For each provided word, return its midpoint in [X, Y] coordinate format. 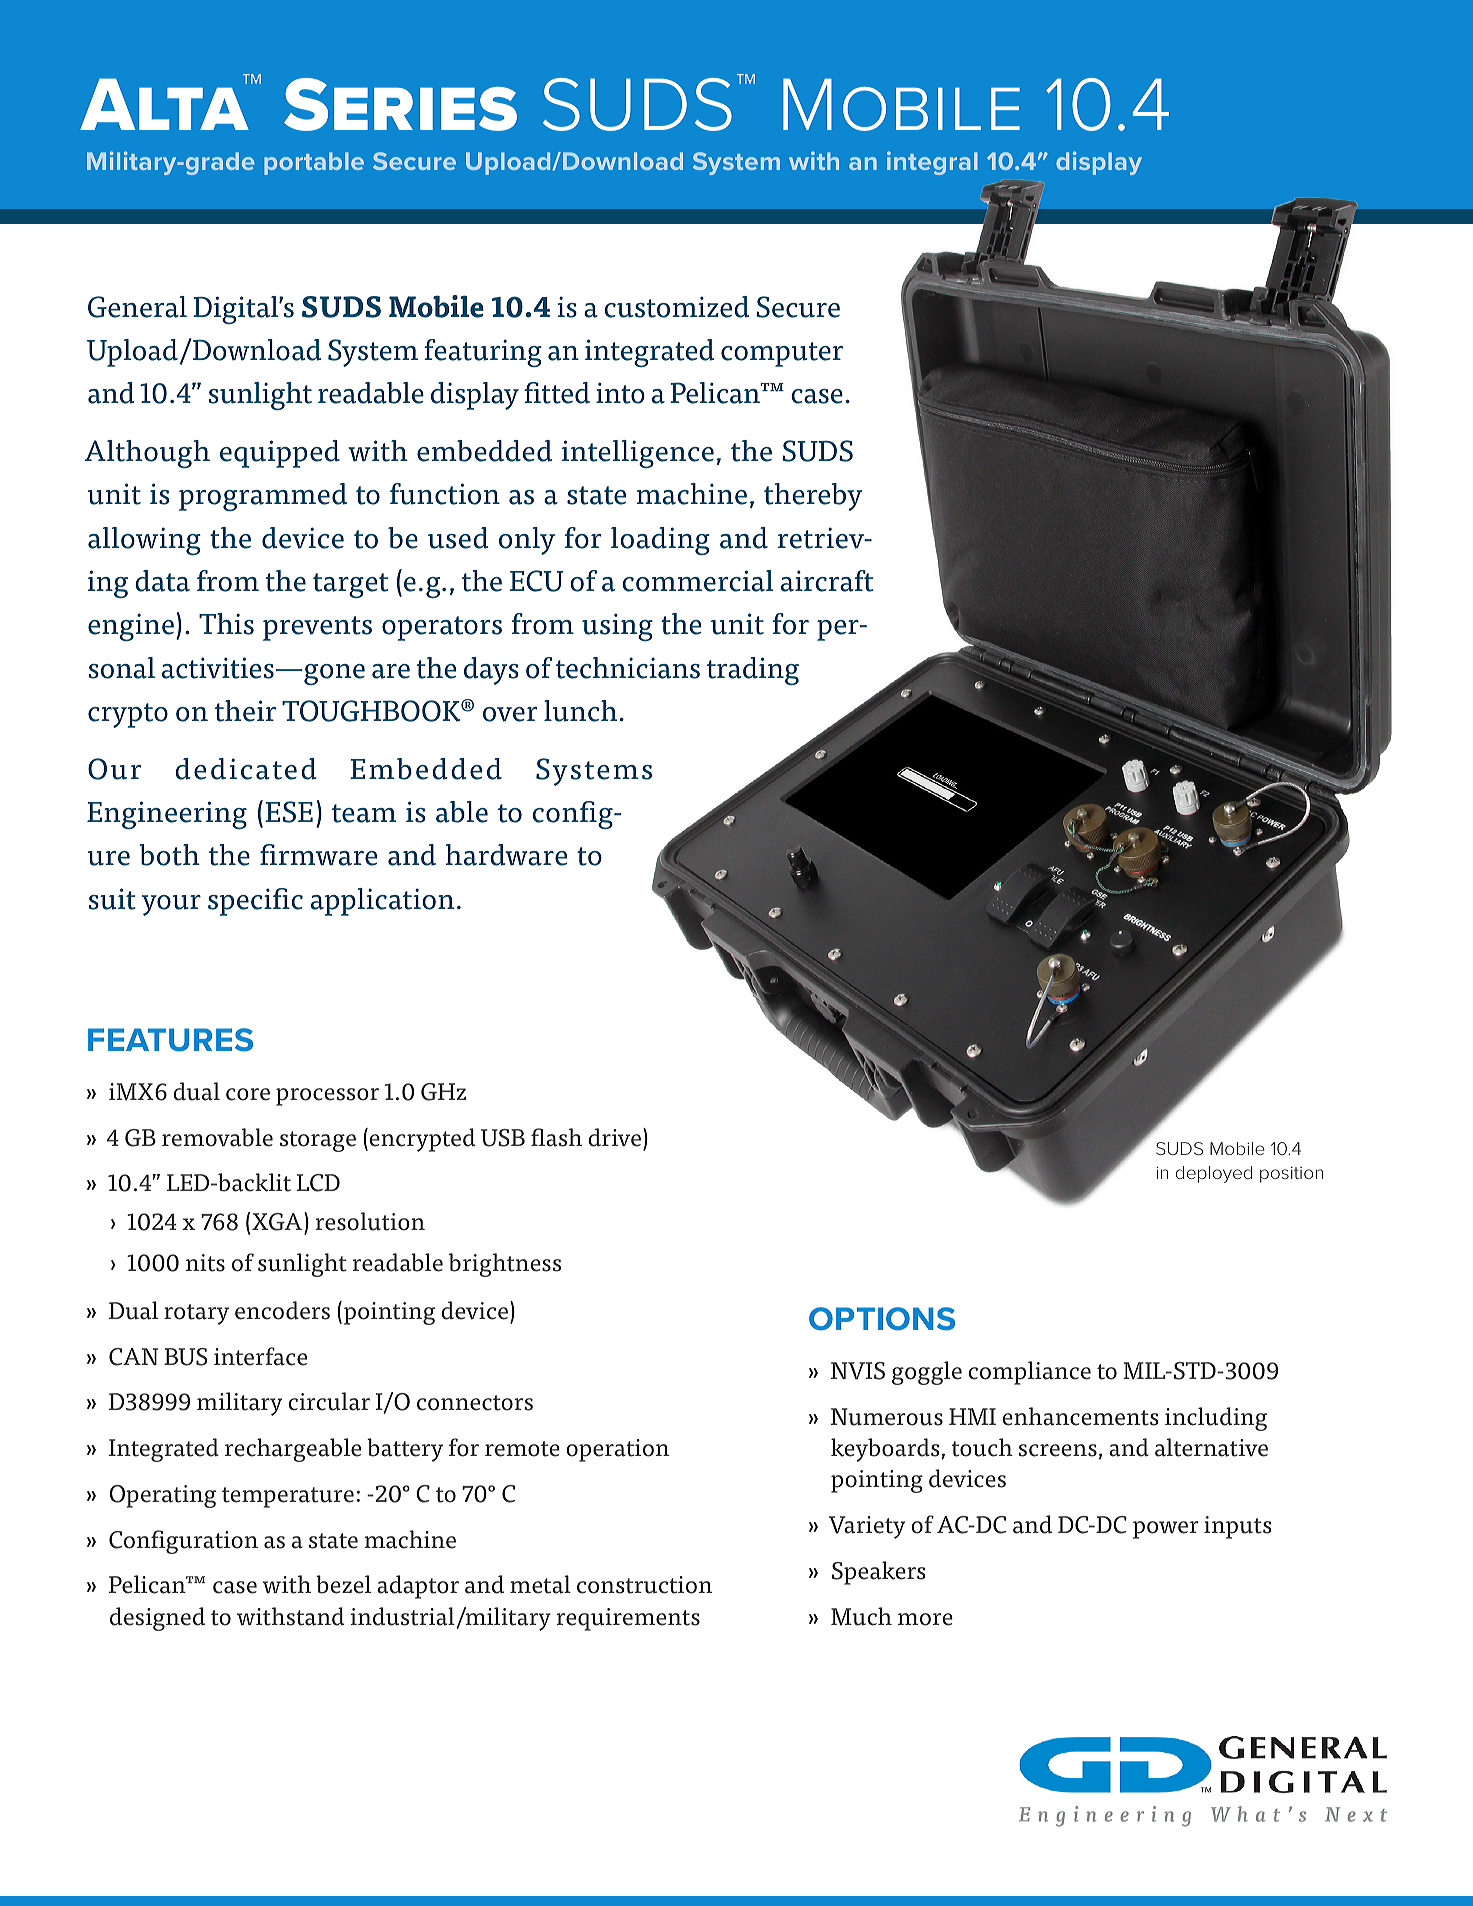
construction [644, 1585]
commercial [697, 581]
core [248, 1094]
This [226, 624]
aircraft [827, 581]
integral [932, 163]
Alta [164, 103]
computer [782, 354]
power [1166, 1530]
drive [614, 1137]
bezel [343, 1584]
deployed [1214, 1174]
